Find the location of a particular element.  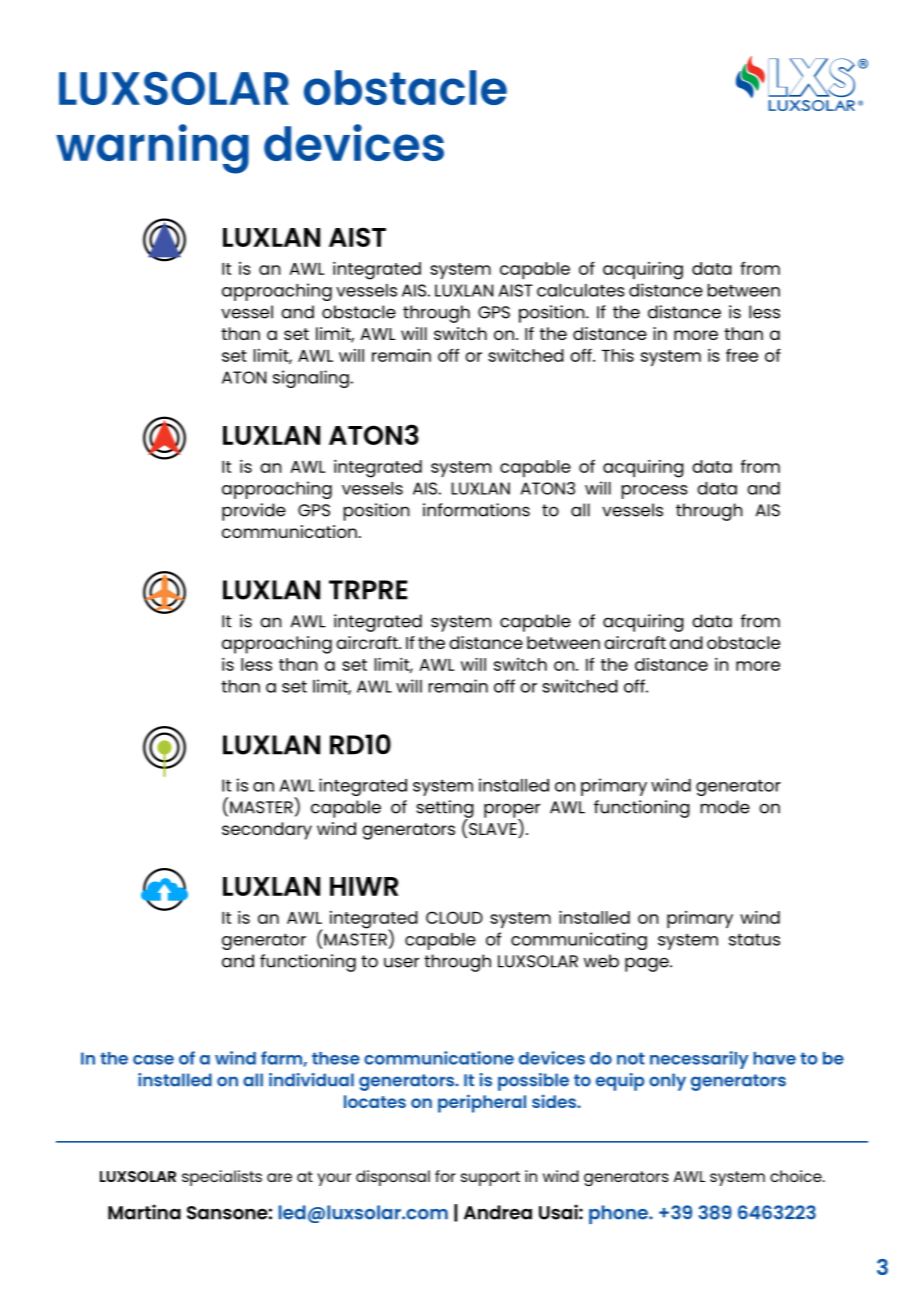

setting is located at coordinates (445, 810).
